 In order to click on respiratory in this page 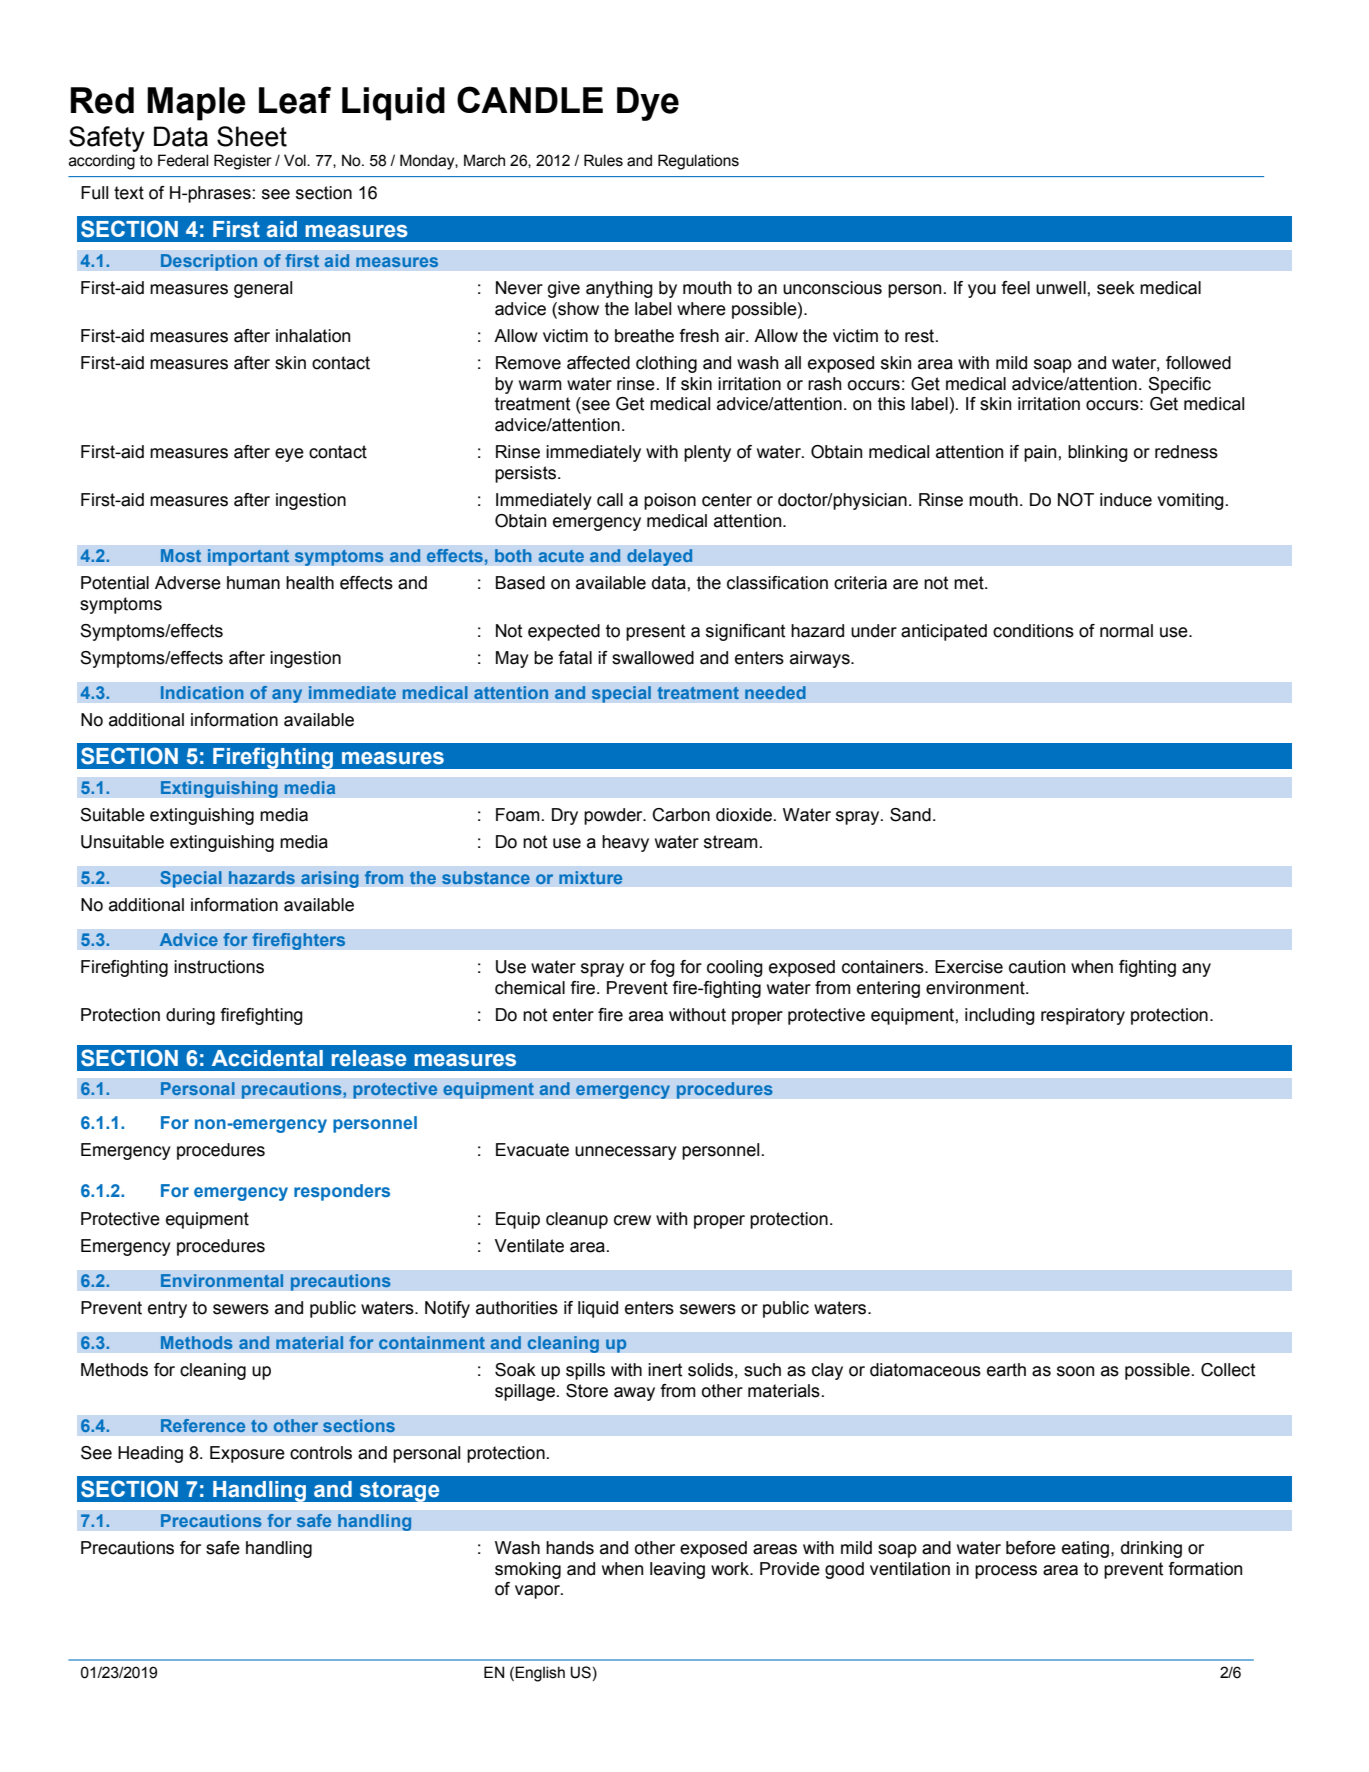, I will do `click(1083, 1016)`.
